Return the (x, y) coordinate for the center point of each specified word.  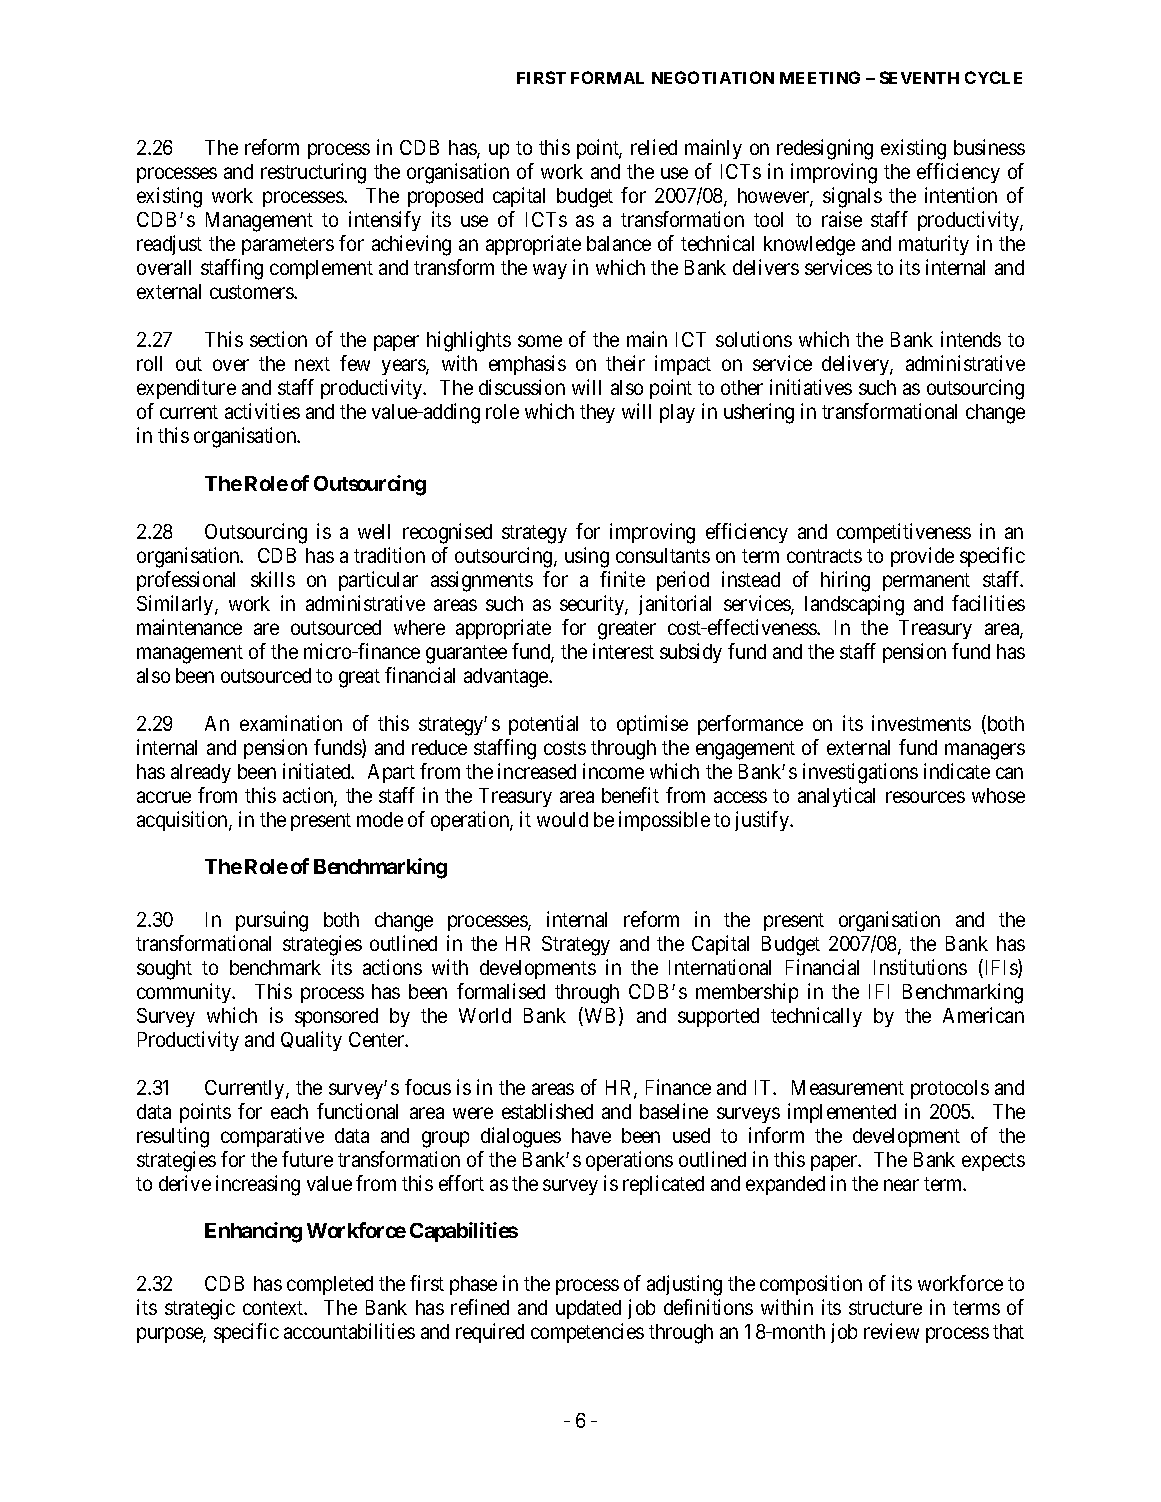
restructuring (313, 173)
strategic (200, 1309)
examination (291, 723)
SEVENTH (919, 77)
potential (543, 725)
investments (921, 723)
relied (654, 147)
